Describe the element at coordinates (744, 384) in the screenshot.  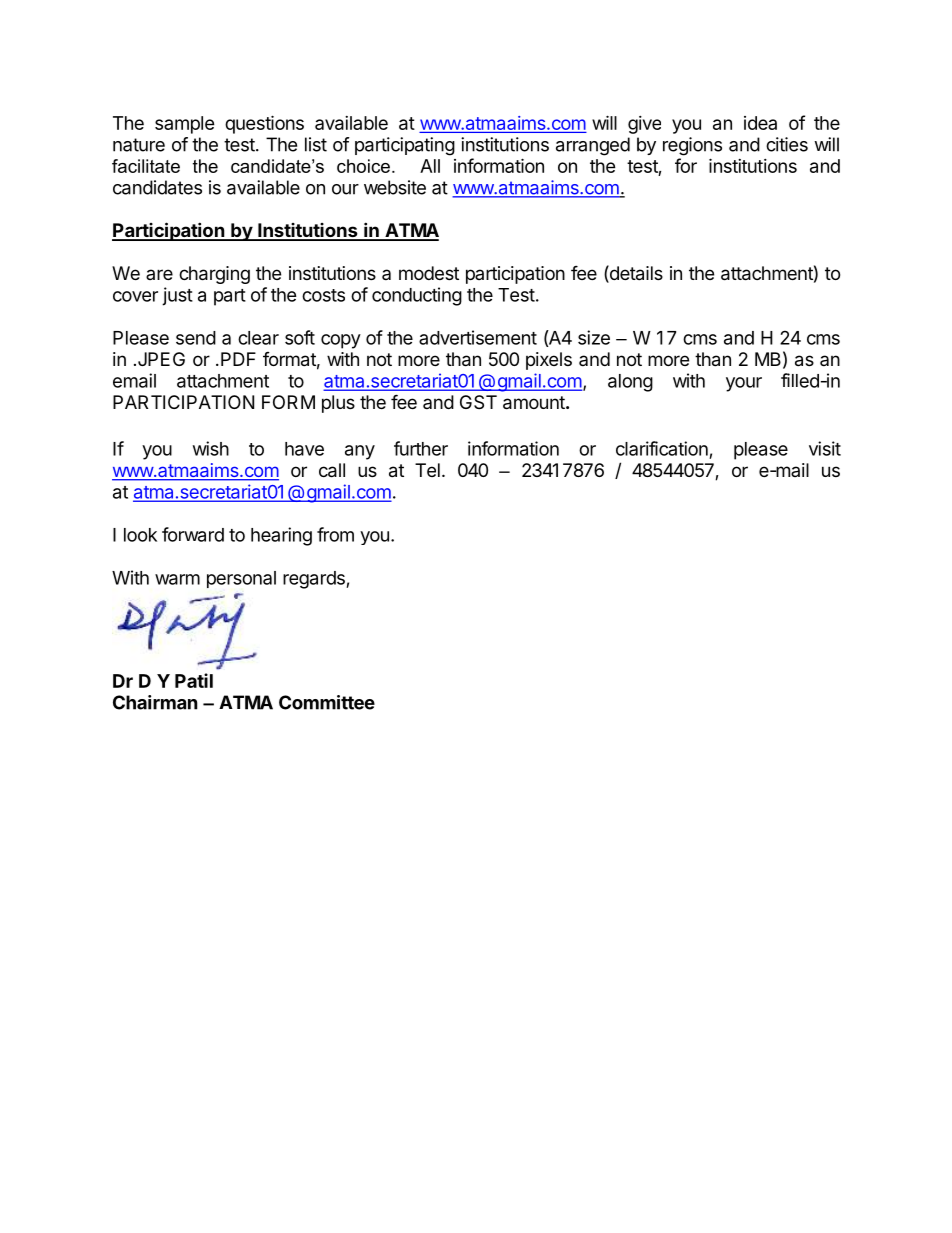
I see `your` at that location.
